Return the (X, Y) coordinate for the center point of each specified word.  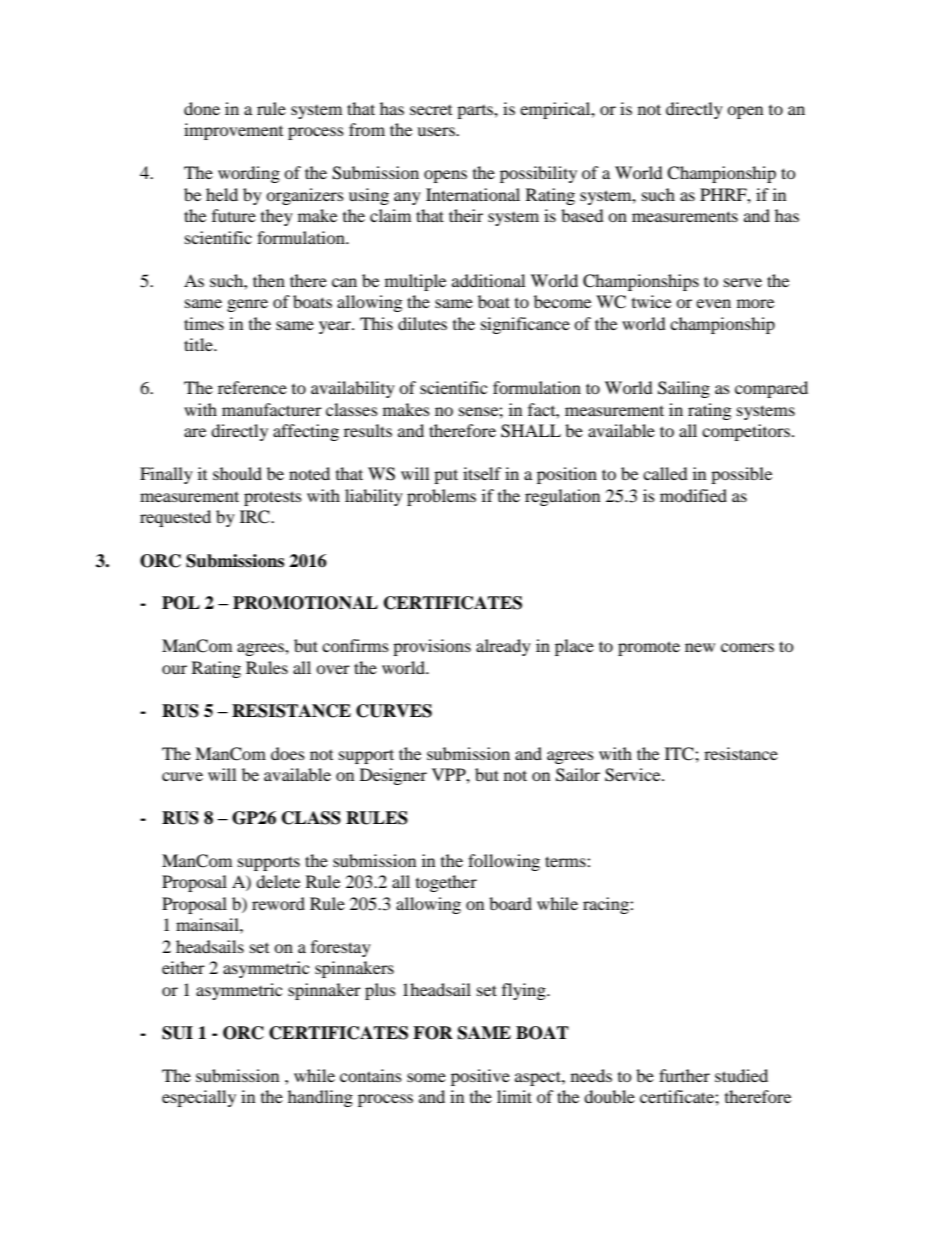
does (288, 753)
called (665, 473)
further (684, 1075)
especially (199, 1098)
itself (482, 473)
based (582, 215)
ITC (680, 754)
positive (480, 1077)
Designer (393, 776)
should (237, 473)
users (437, 131)
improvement (233, 131)
